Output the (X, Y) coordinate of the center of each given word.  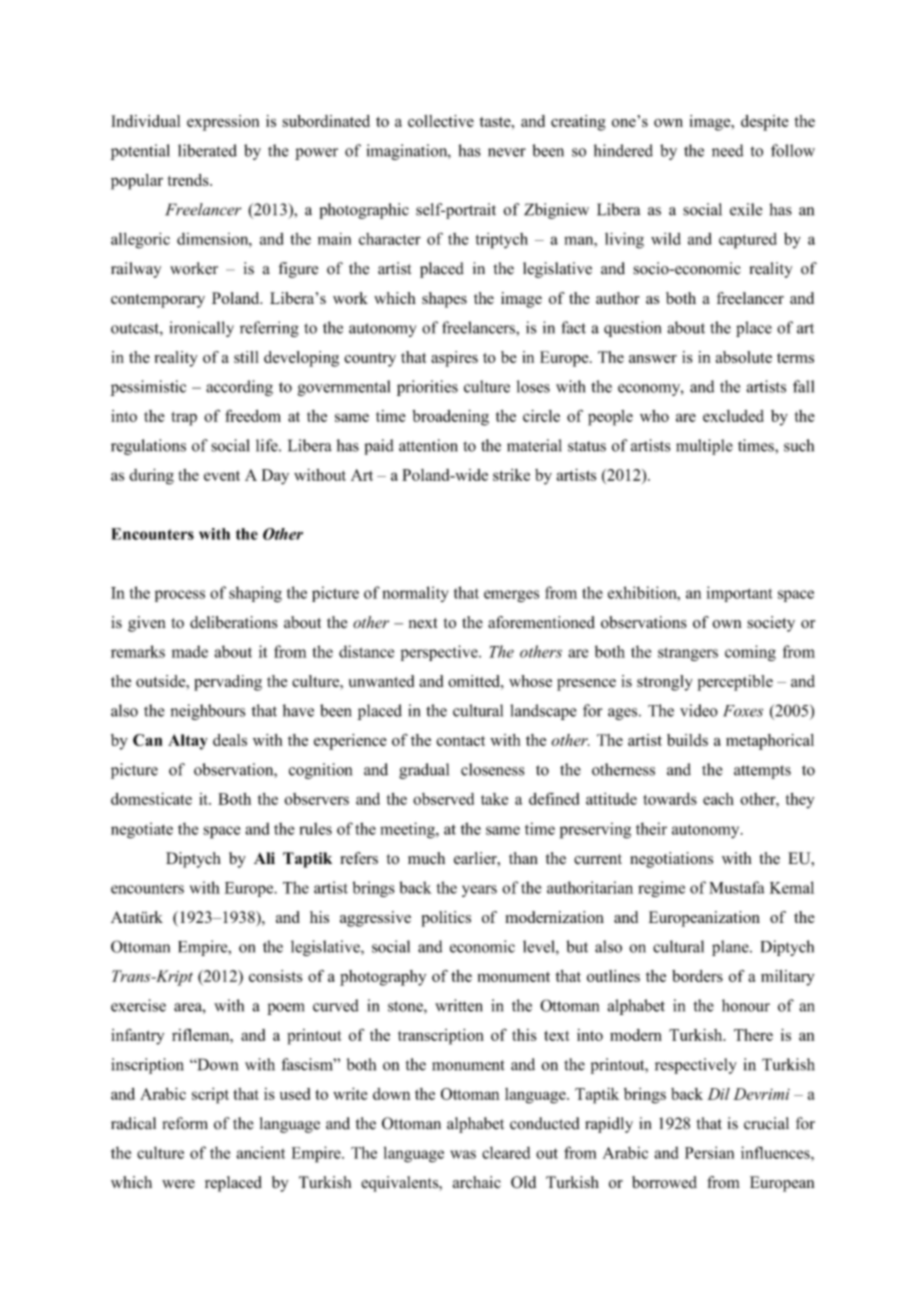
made (189, 651)
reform (185, 1123)
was (463, 1154)
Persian (709, 1152)
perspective (440, 653)
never (507, 152)
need (728, 150)
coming (750, 653)
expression (223, 123)
